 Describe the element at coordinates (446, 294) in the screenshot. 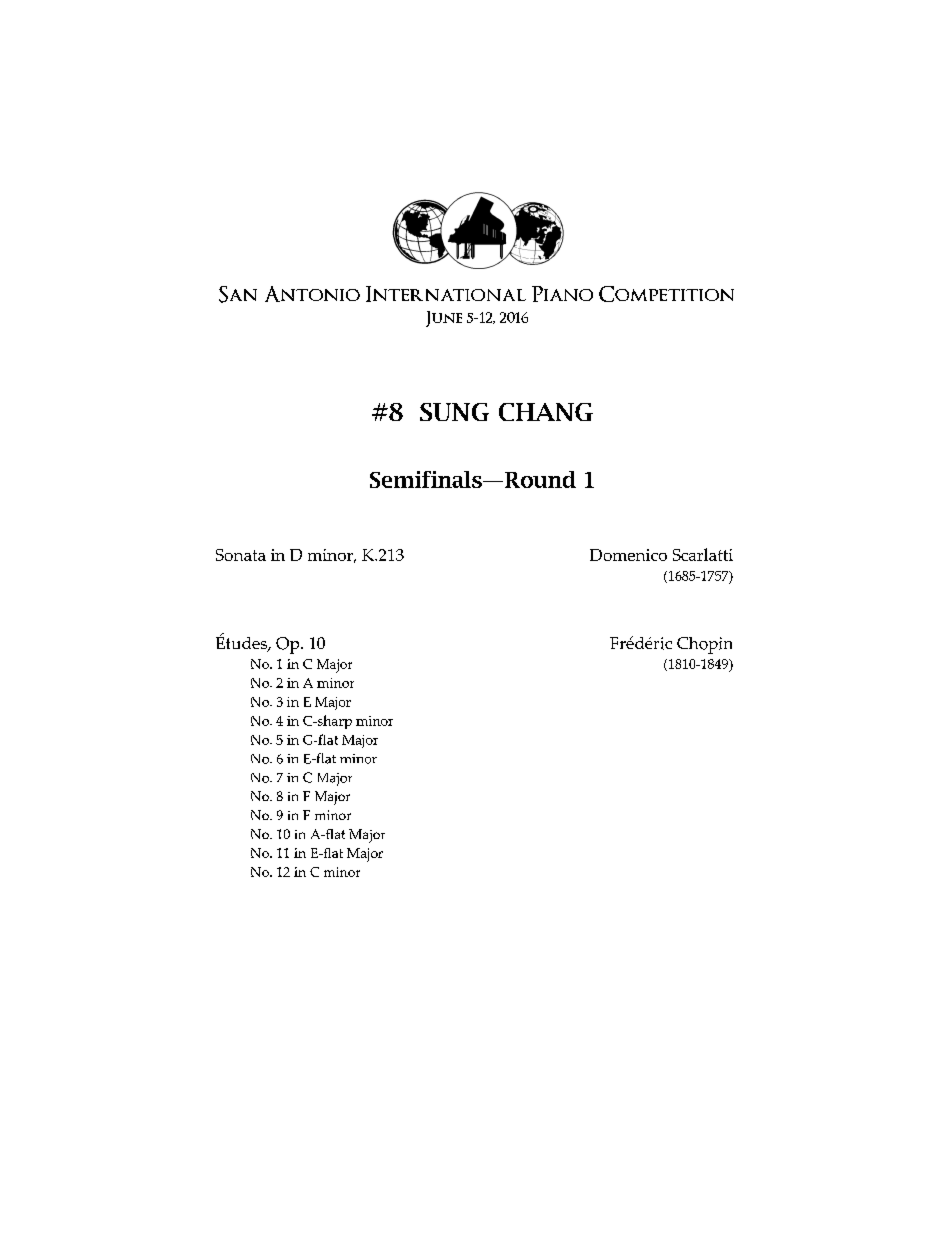

I see `International` at that location.
